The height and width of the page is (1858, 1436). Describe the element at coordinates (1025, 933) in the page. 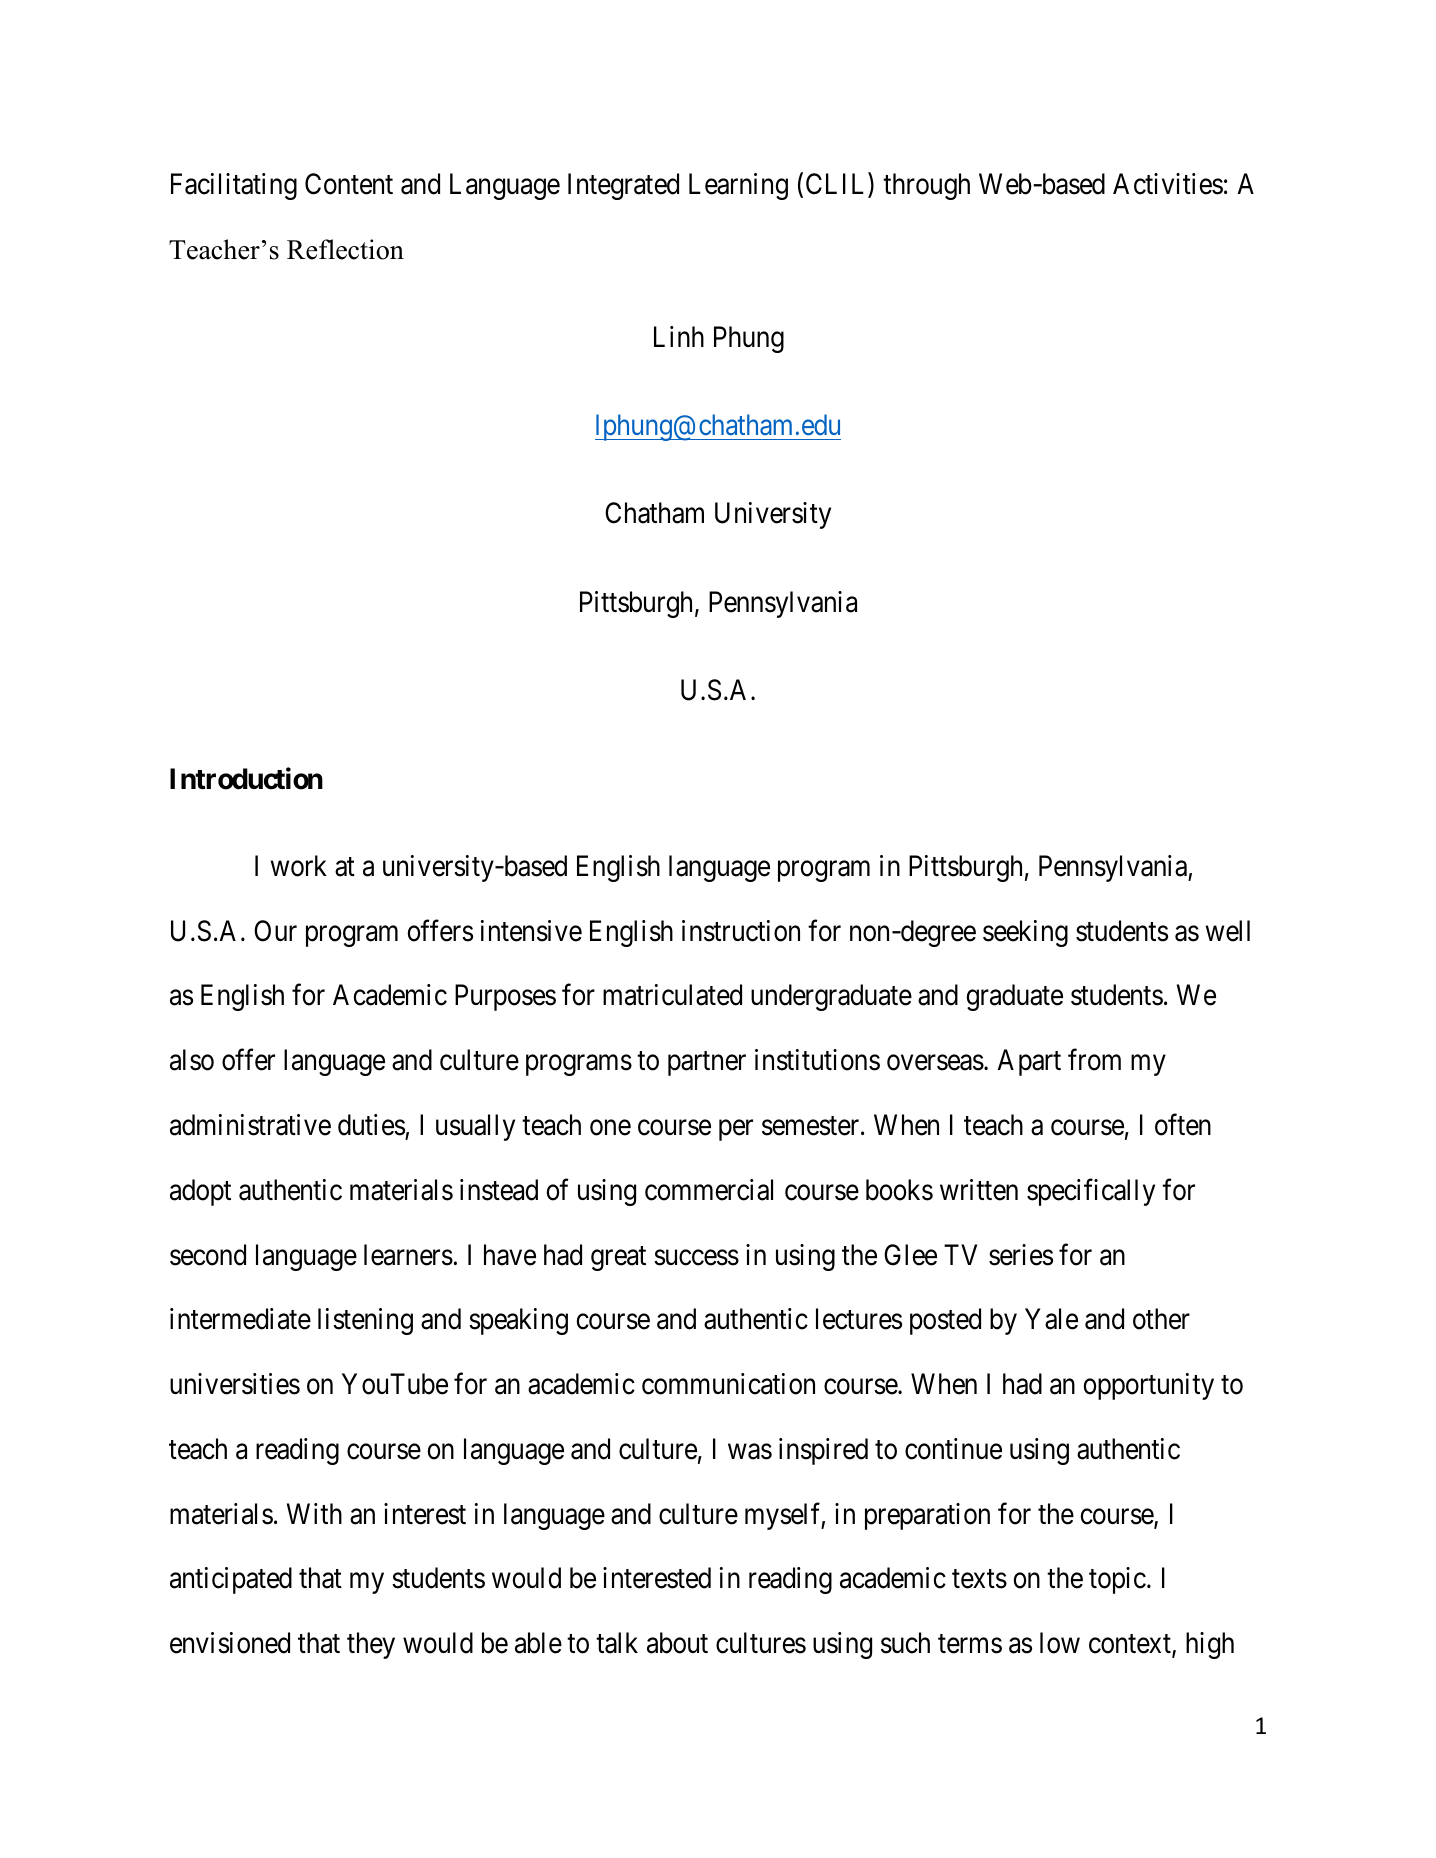

I see `seeking` at that location.
